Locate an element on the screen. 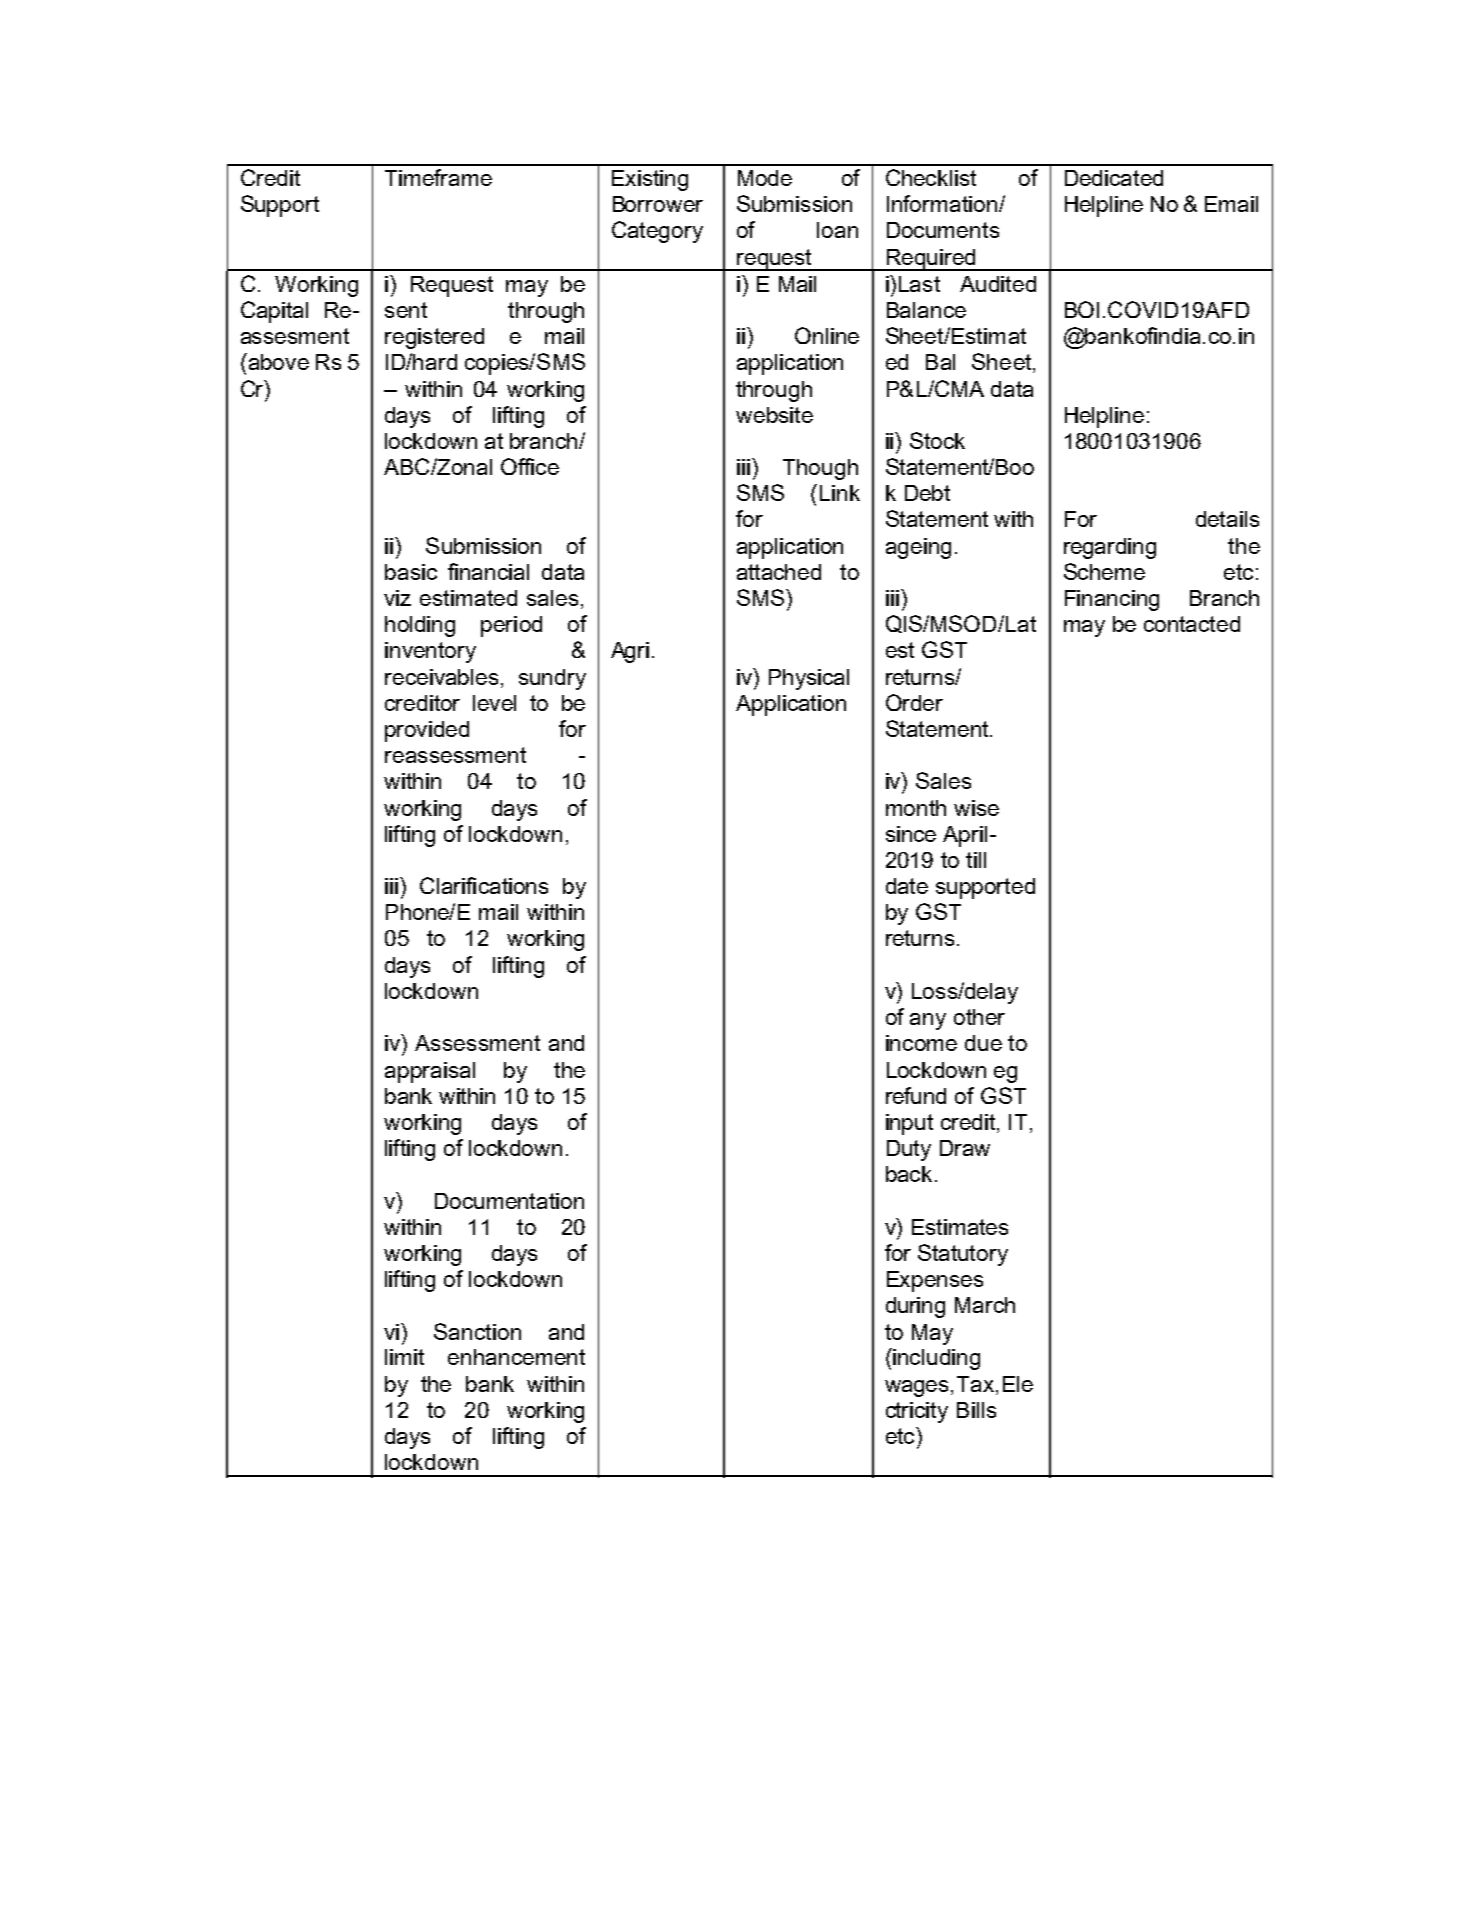 The height and width of the screenshot is (1919, 1483). attached is located at coordinates (779, 572).
